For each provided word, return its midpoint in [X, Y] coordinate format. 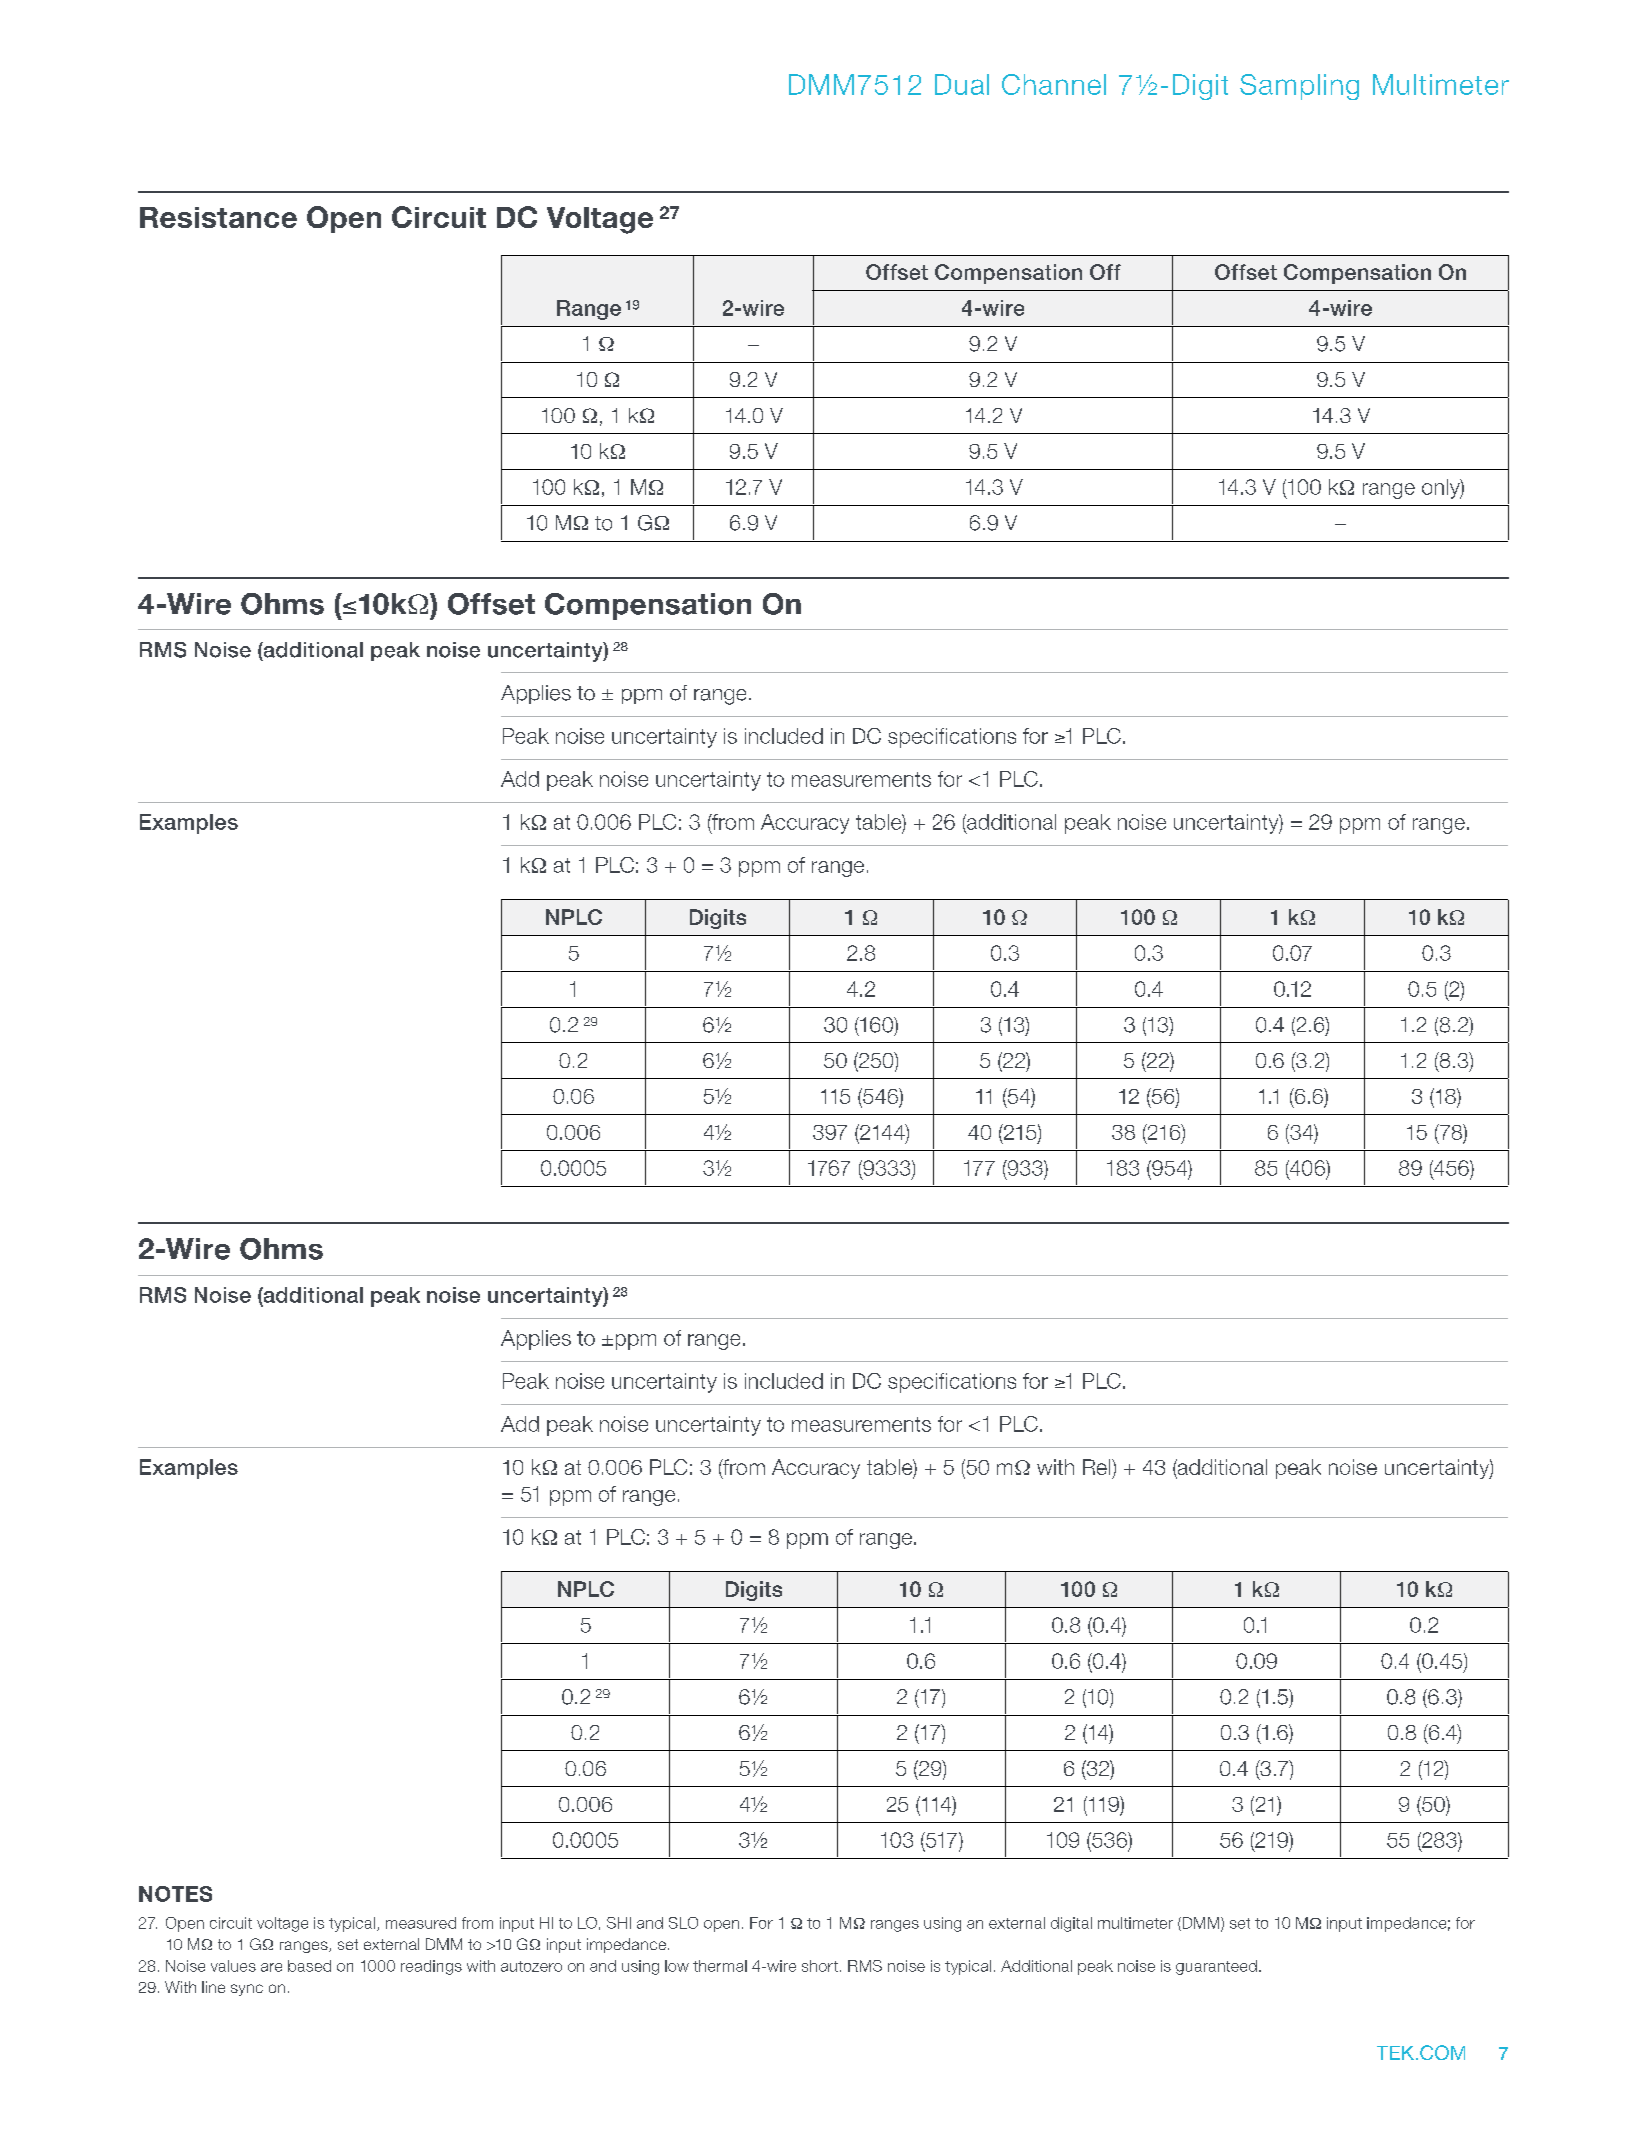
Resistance [218, 217]
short [820, 1966]
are [271, 1967]
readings [431, 1967]
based [309, 1966]
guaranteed [1216, 1967]
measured [421, 1923]
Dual [962, 84]
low [677, 1966]
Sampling [1299, 87]
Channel [1054, 84]
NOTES [175, 1894]
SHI [619, 1923]
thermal [720, 1966]
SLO [683, 1923]
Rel [1098, 1467]
